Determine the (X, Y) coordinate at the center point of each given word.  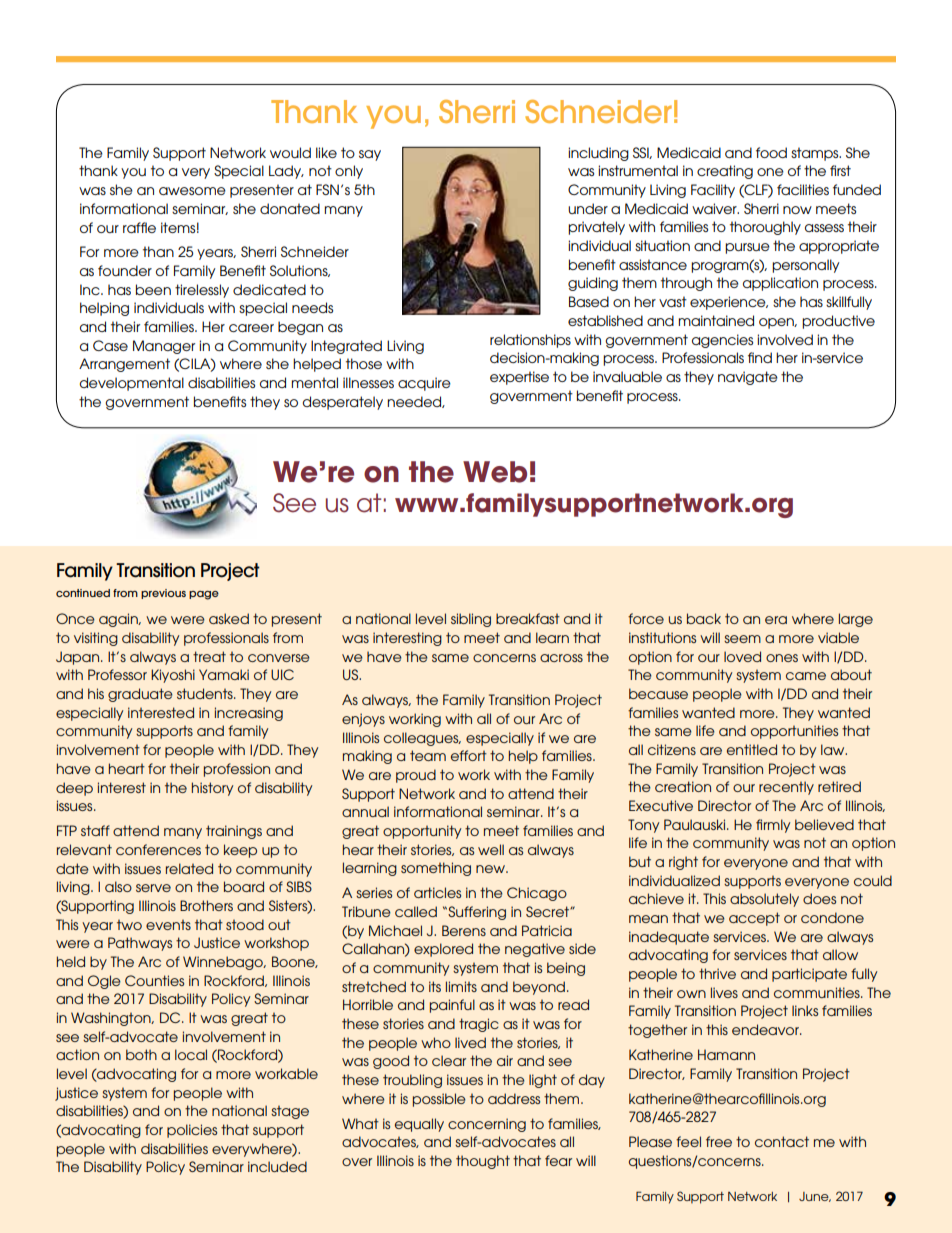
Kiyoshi (173, 676)
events (168, 924)
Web (495, 472)
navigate (748, 378)
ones (782, 658)
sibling (471, 620)
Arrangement (124, 365)
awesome (192, 191)
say (370, 155)
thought (483, 1162)
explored (443, 950)
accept (754, 919)
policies (192, 1131)
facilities (803, 189)
